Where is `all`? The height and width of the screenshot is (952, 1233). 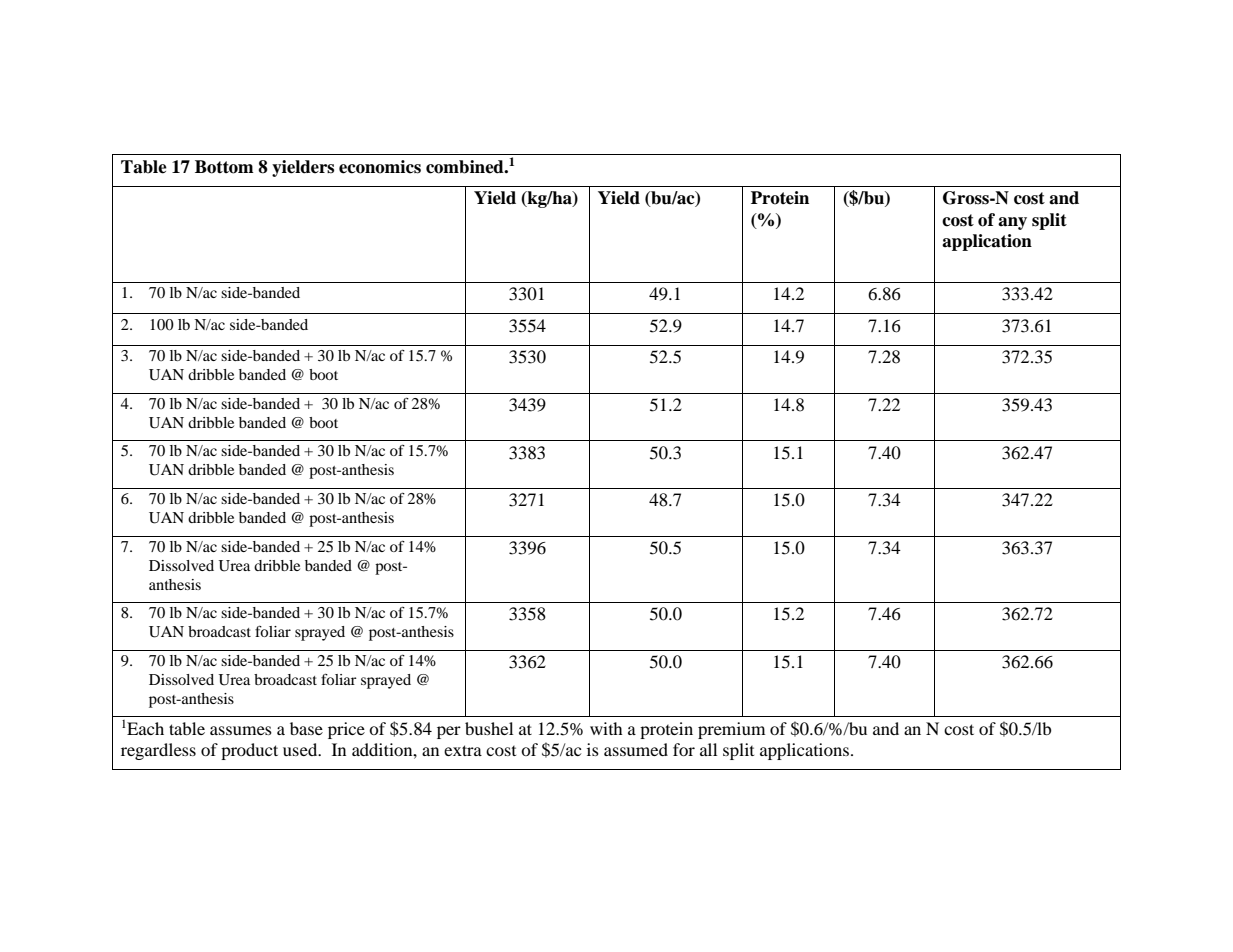
all is located at coordinates (708, 749).
